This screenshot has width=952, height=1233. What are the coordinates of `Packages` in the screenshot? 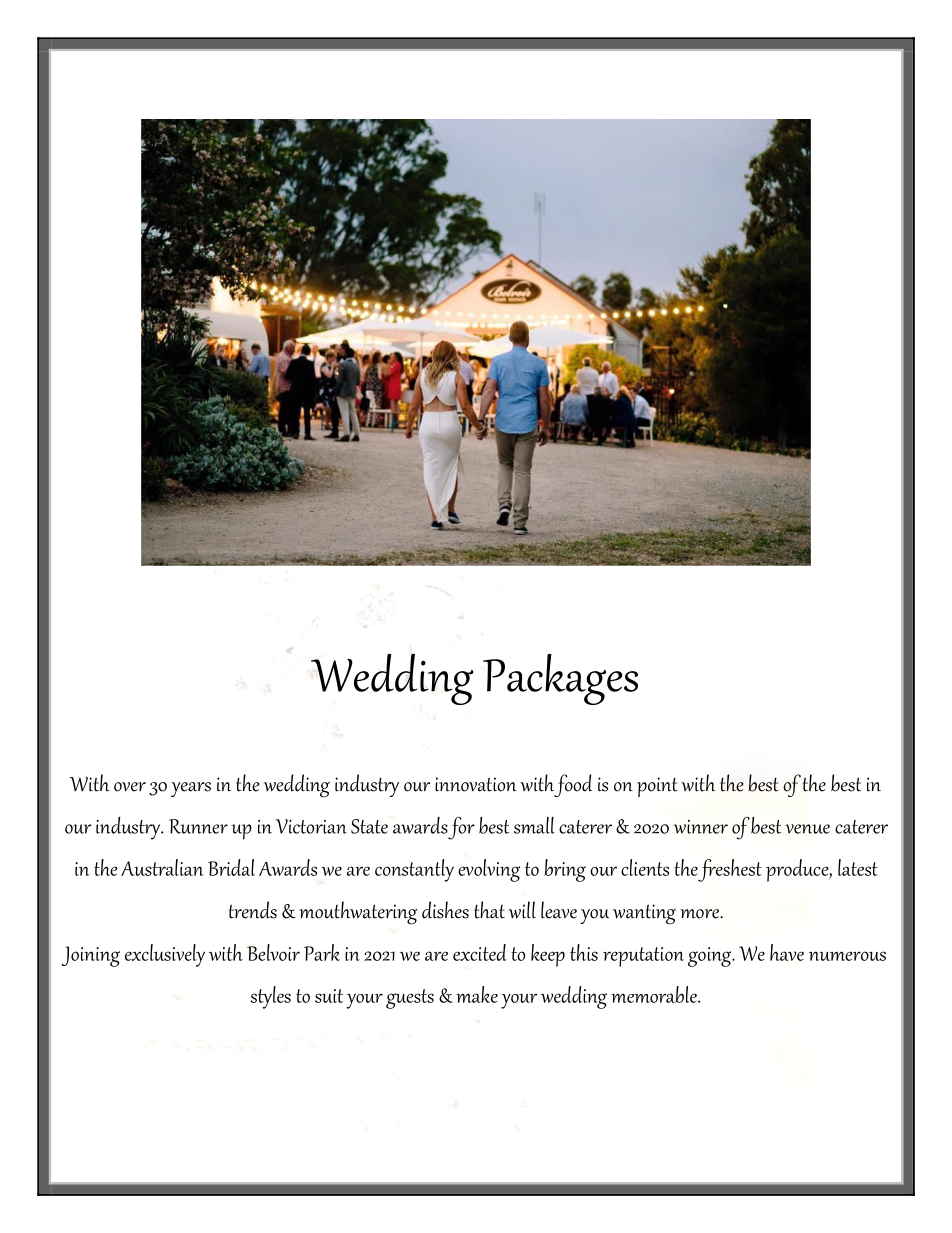 It's located at (560, 679).
